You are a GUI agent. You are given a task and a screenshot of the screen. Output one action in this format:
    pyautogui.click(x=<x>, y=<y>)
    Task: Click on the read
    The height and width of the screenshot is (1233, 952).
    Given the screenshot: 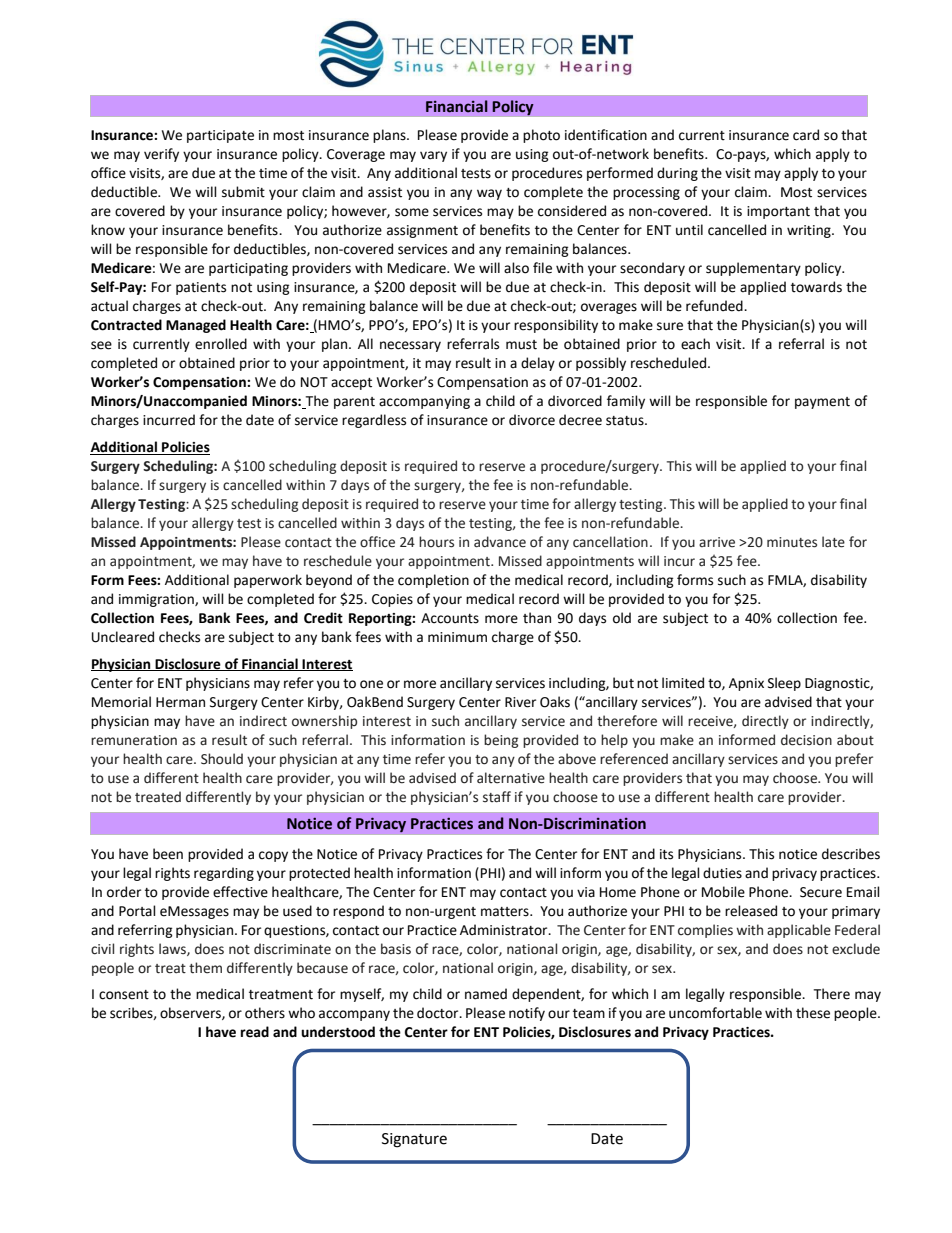 What is the action you would take?
    pyautogui.click(x=255, y=1032)
